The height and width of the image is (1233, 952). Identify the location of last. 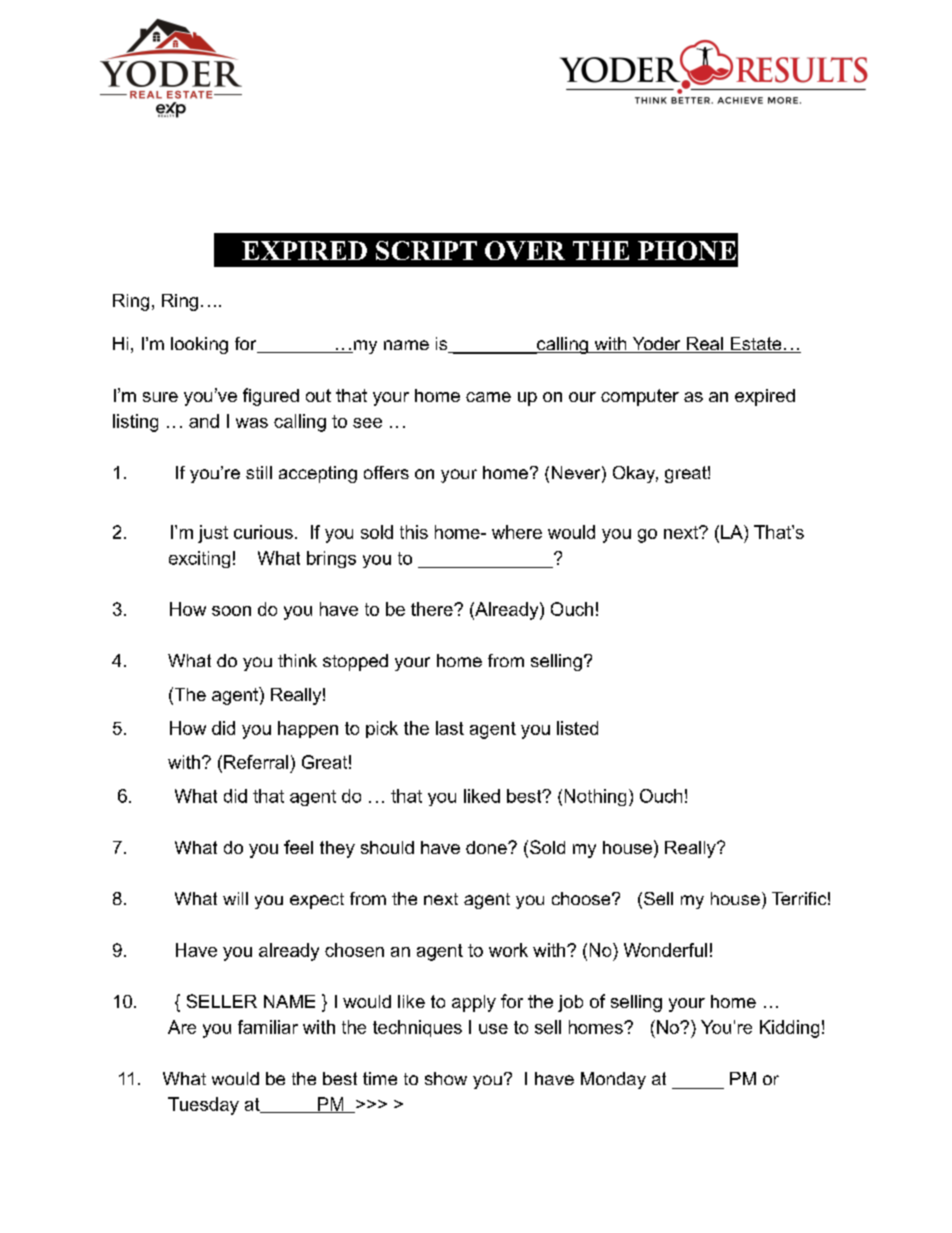
(450, 728).
